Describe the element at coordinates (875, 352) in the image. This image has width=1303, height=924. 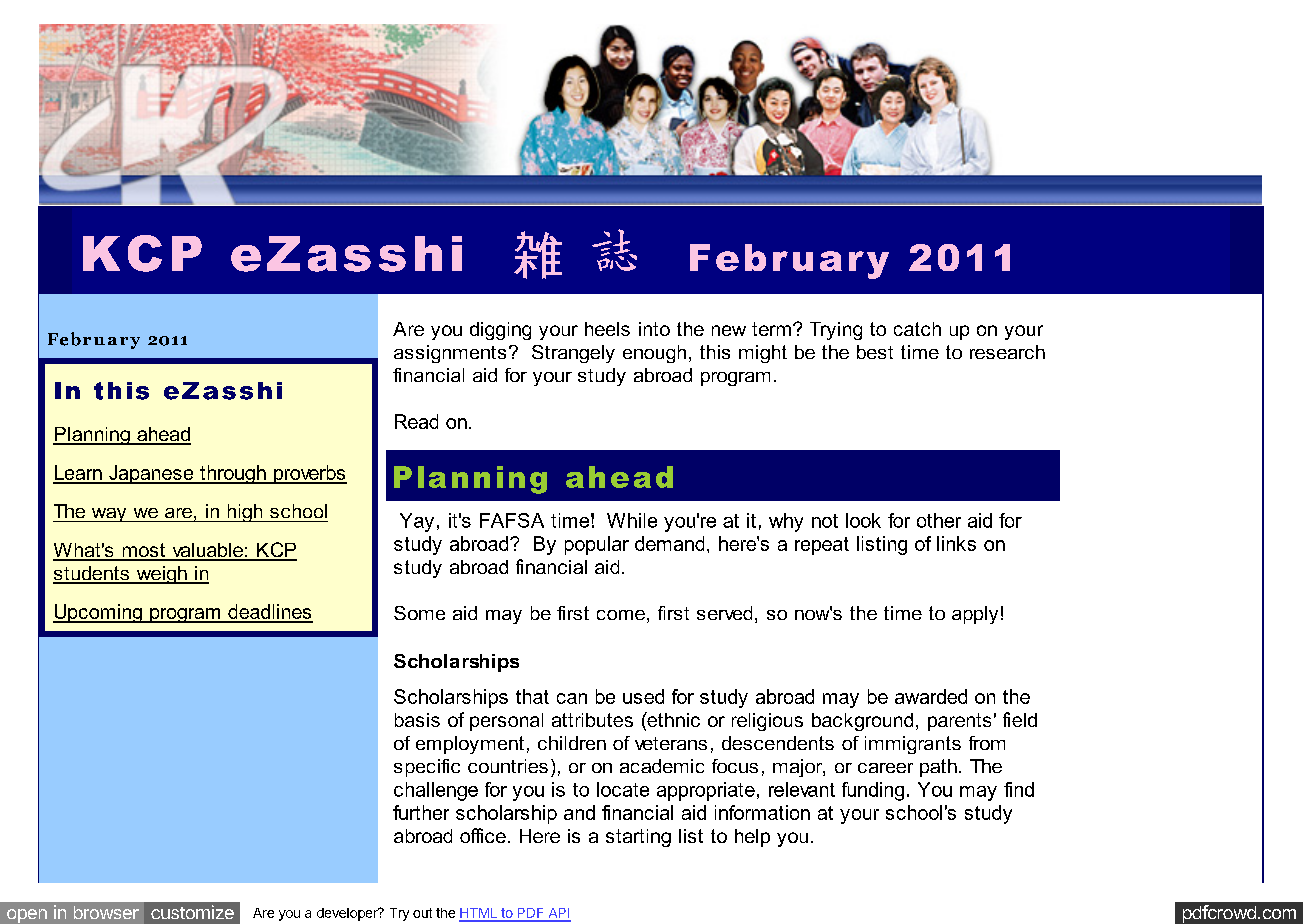
I see `best` at that location.
